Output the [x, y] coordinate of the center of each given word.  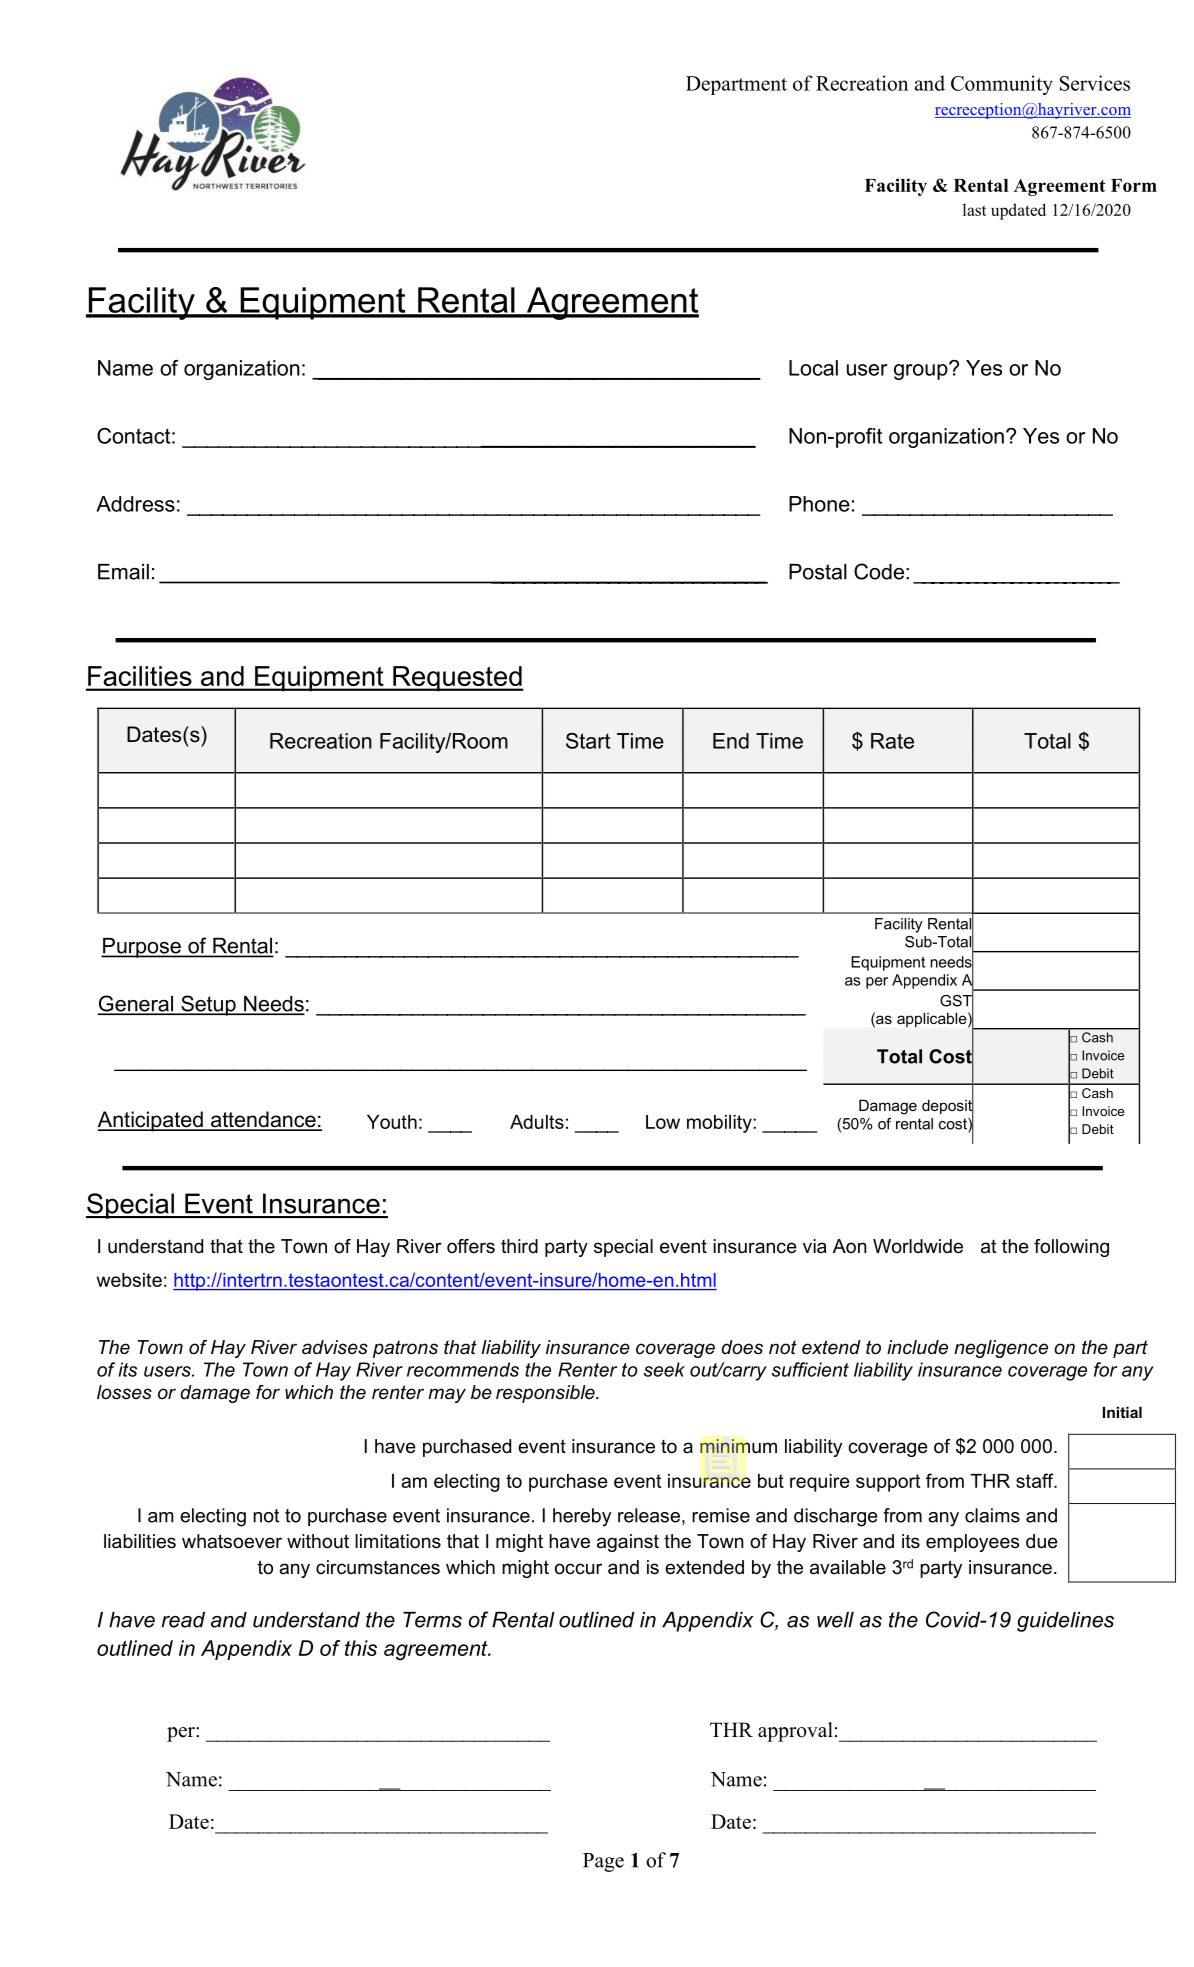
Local [813, 368]
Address [135, 504]
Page [603, 1862]
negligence [1001, 1349]
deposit [948, 1107]
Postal [818, 572]
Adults [537, 1122]
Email [123, 572]
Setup [208, 1005]
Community [1002, 85]
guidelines [1065, 1622]
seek [664, 1369]
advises [335, 1347]
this [361, 1648]
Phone [819, 504]
